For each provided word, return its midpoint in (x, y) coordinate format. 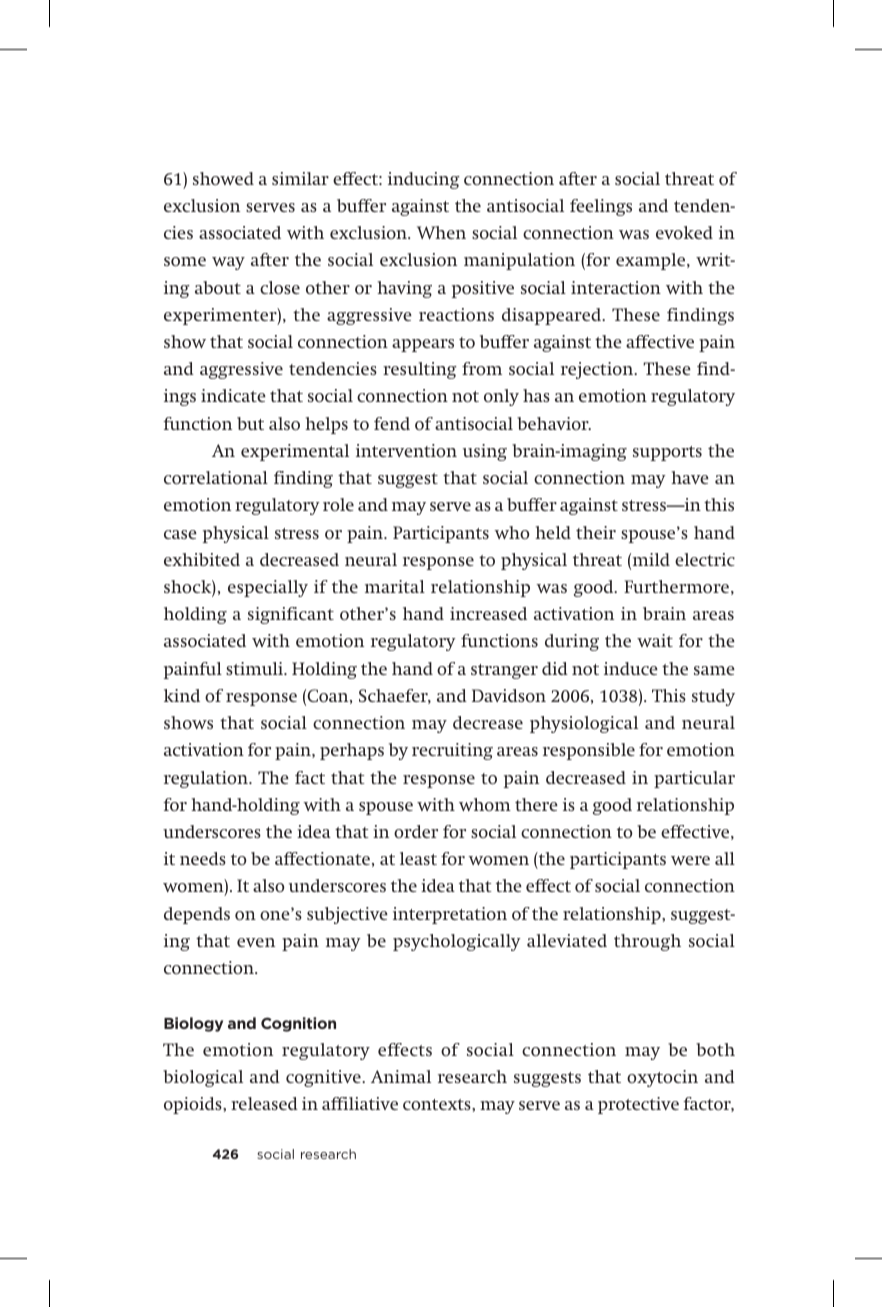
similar (300, 178)
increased (488, 613)
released (264, 1103)
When (441, 232)
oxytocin (662, 1078)
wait (655, 640)
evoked (684, 232)
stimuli (256, 668)
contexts (438, 1104)
